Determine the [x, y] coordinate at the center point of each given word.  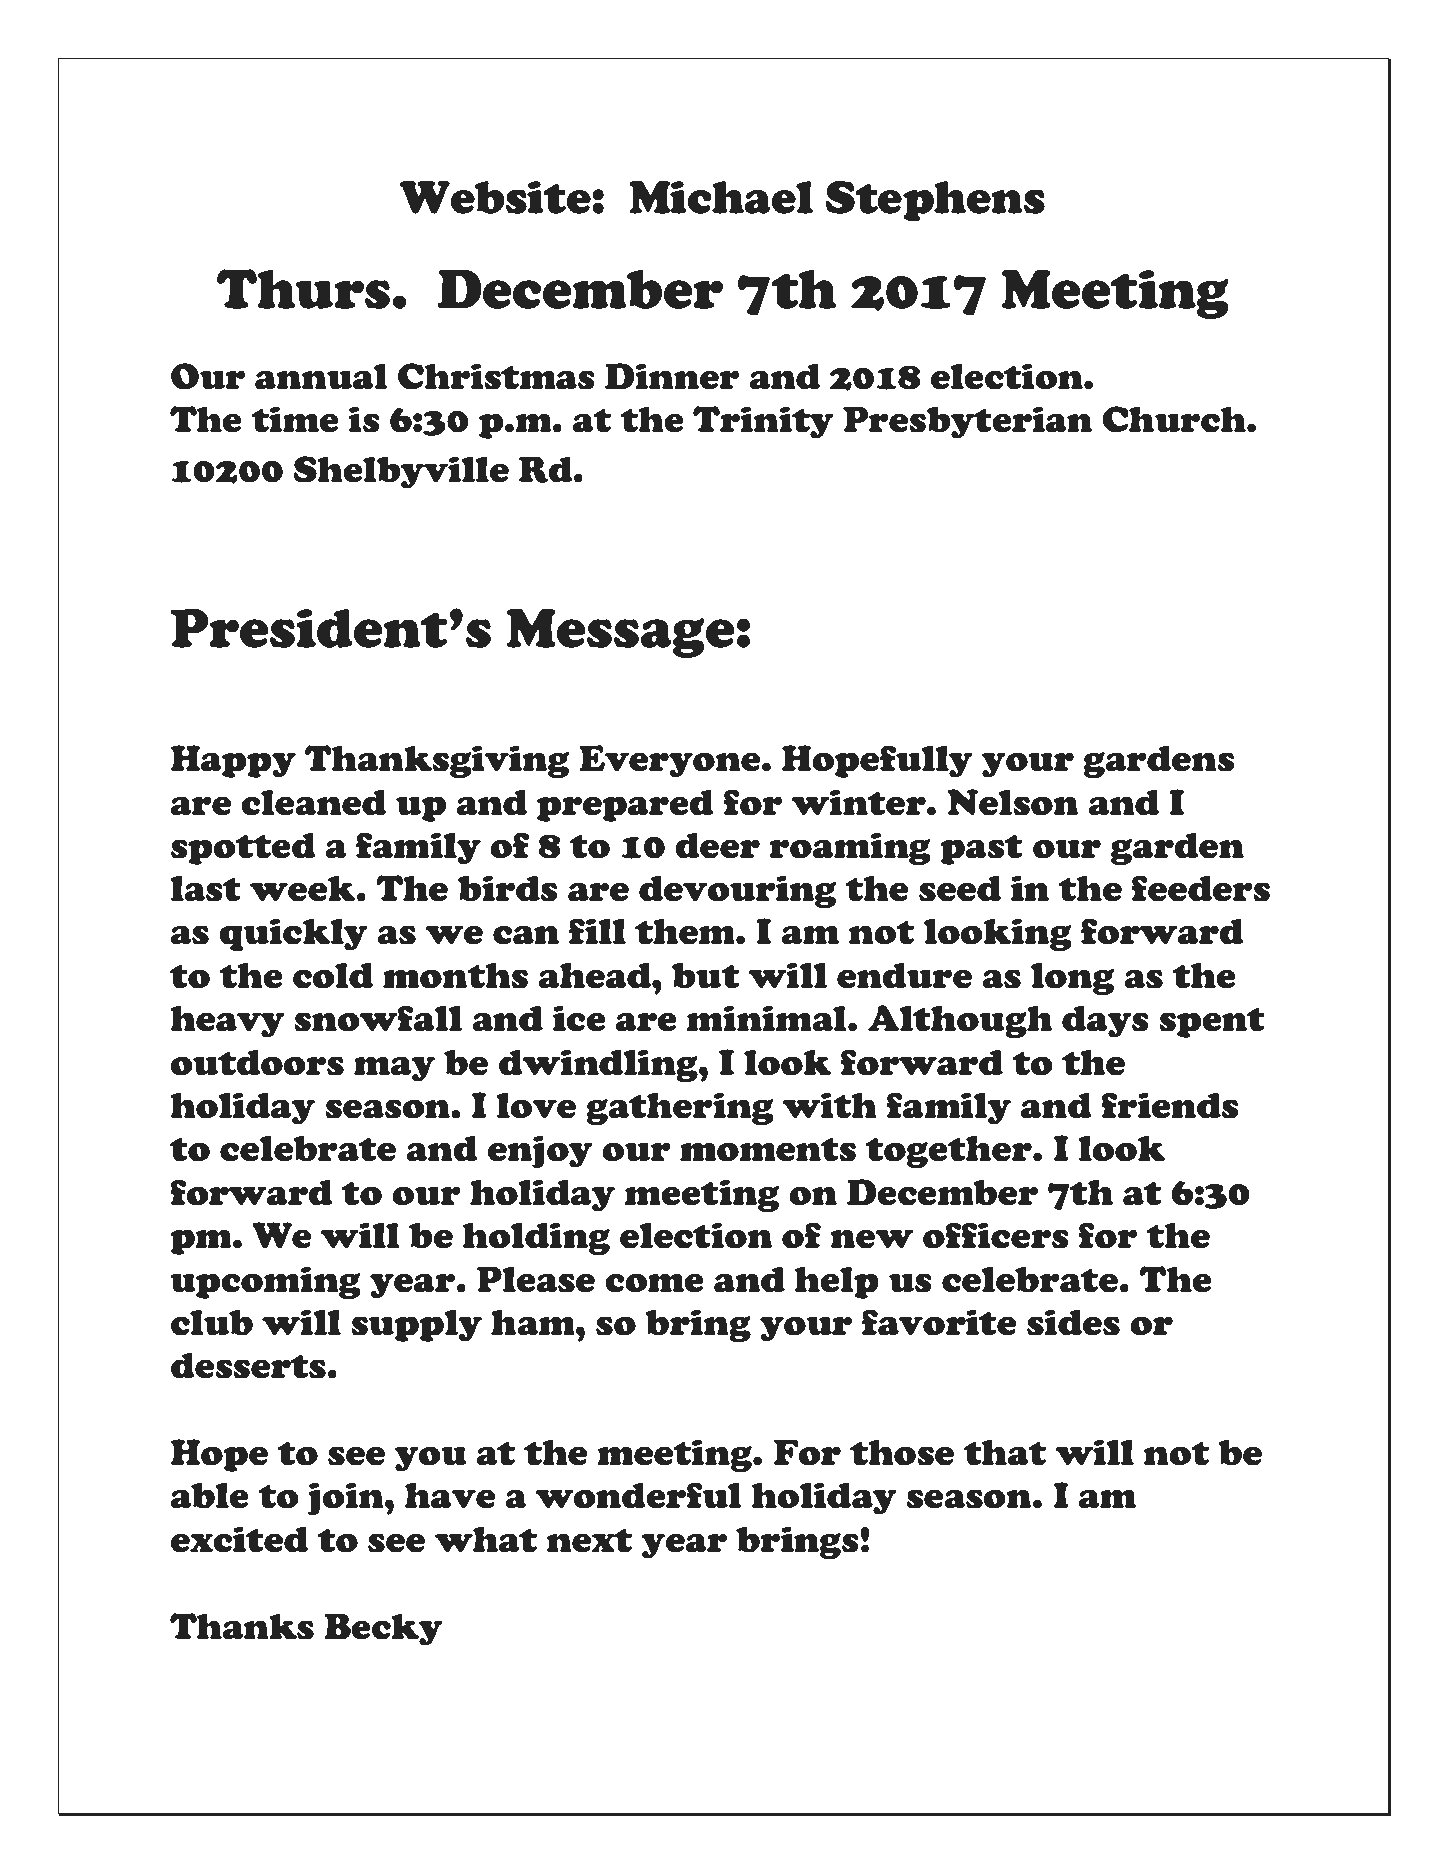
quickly [293, 935]
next [589, 1541]
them [686, 932]
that [1005, 1453]
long [1072, 979]
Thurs [303, 289]
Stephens [935, 201]
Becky [384, 1629]
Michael [721, 197]
